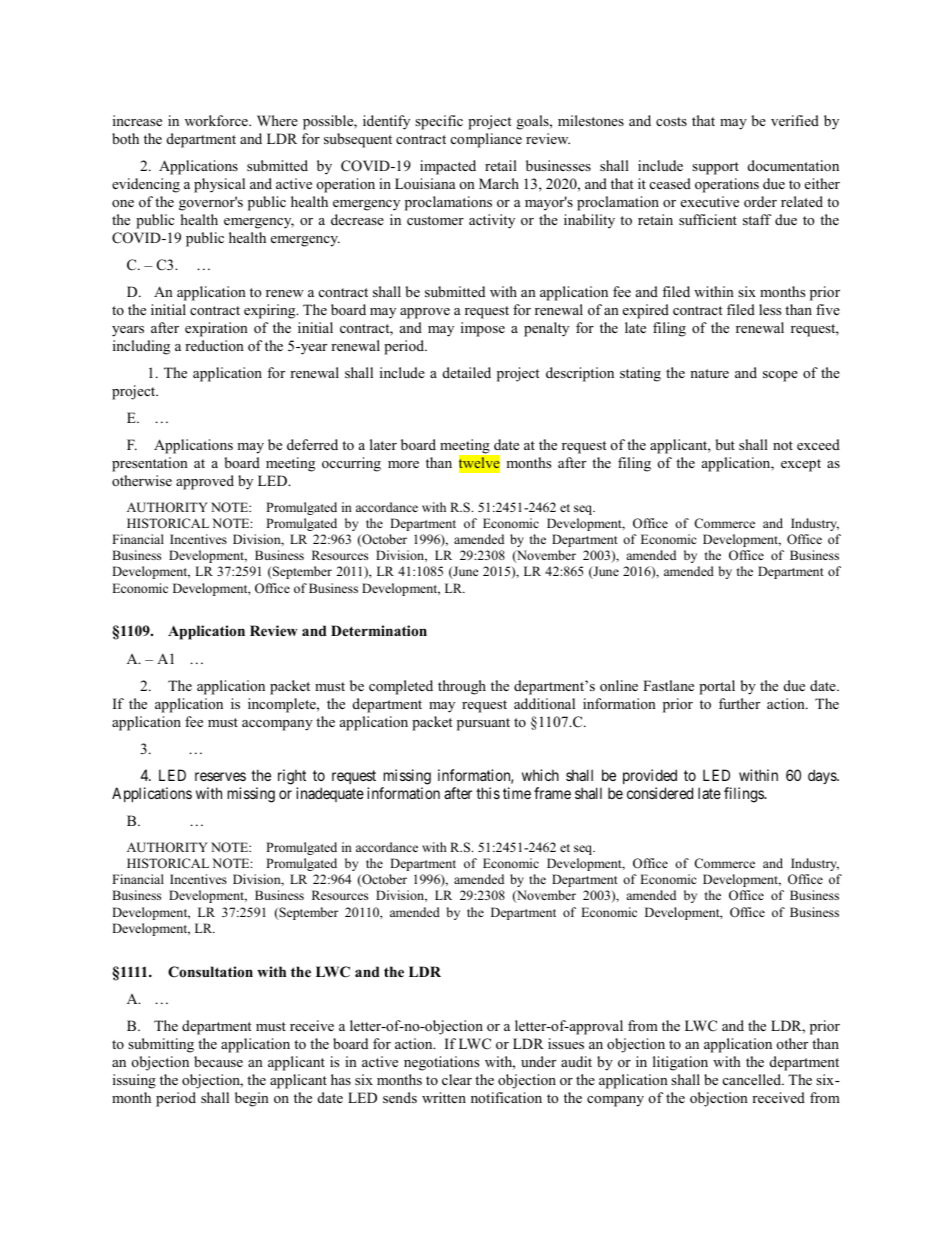 The width and height of the screenshot is (952, 1233). Describe the element at coordinates (486, 140) in the screenshot. I see `compliance` at that location.
